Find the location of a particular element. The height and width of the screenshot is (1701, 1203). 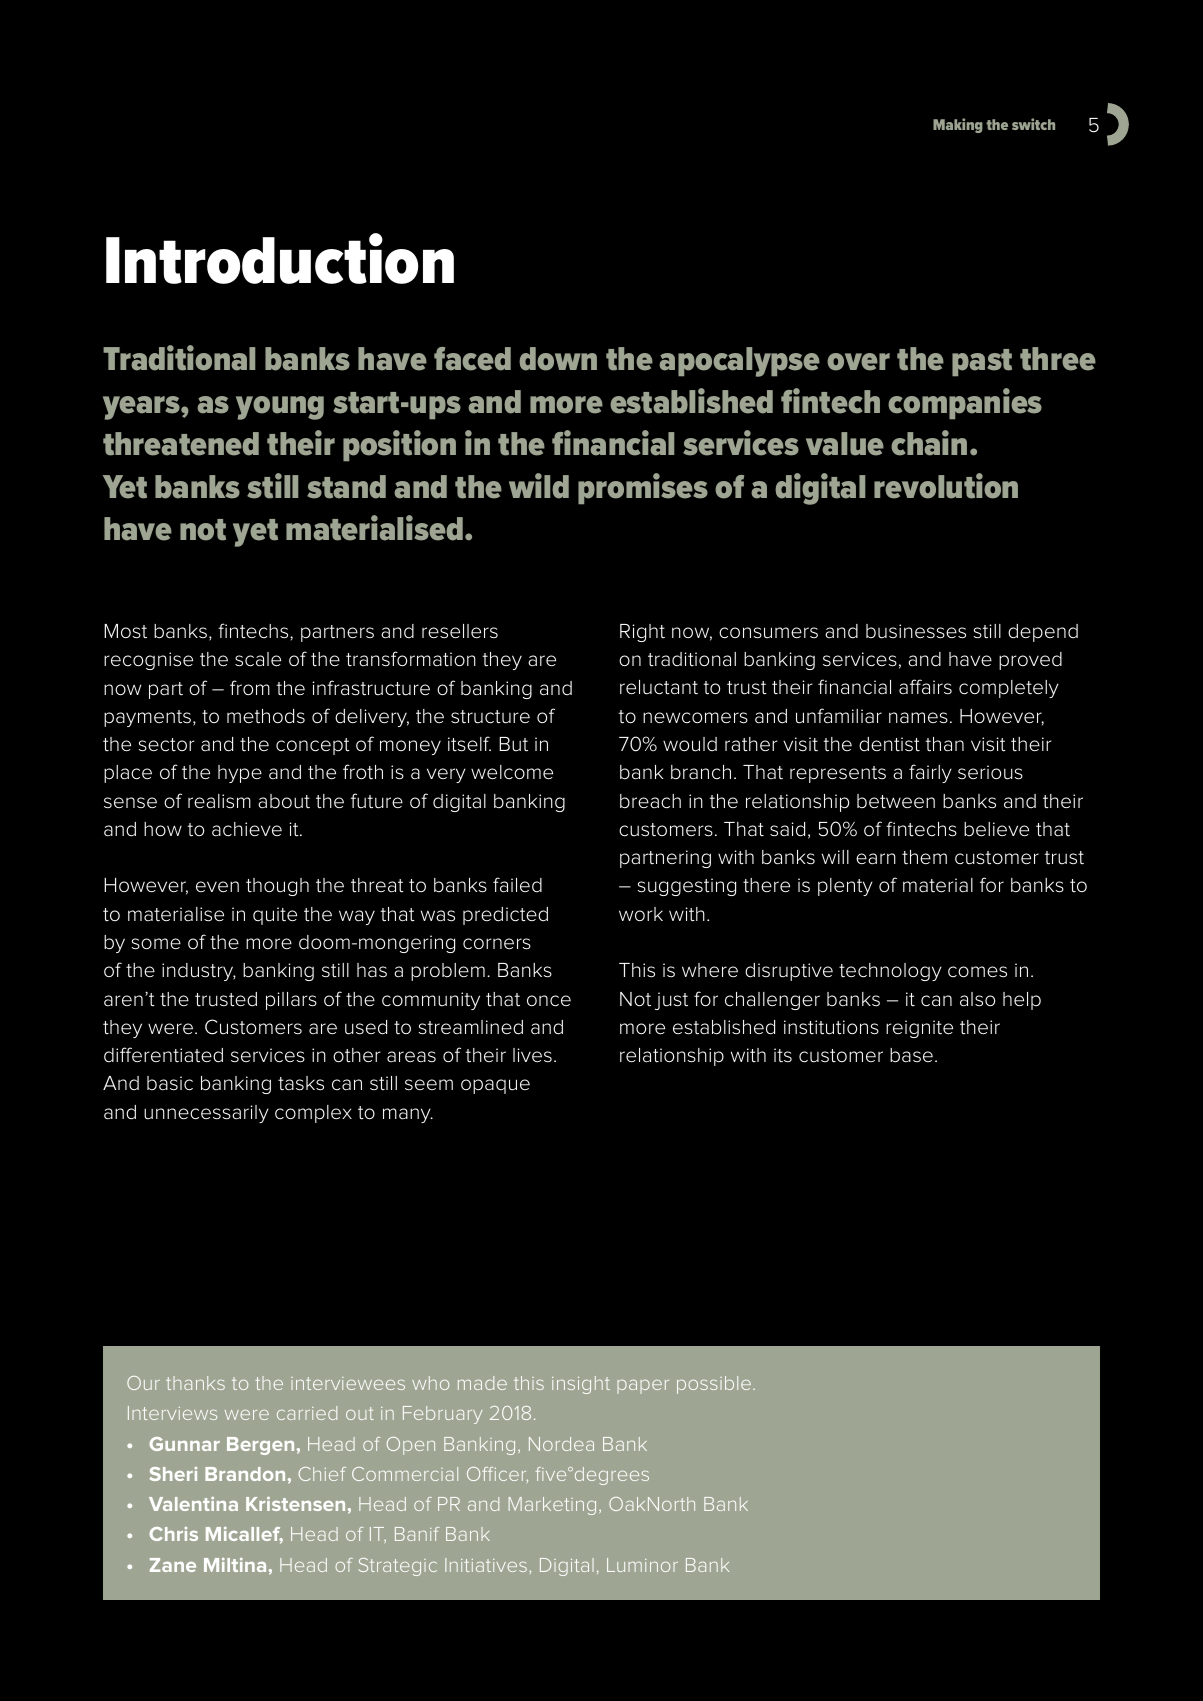

Introduction is located at coordinates (280, 258).
